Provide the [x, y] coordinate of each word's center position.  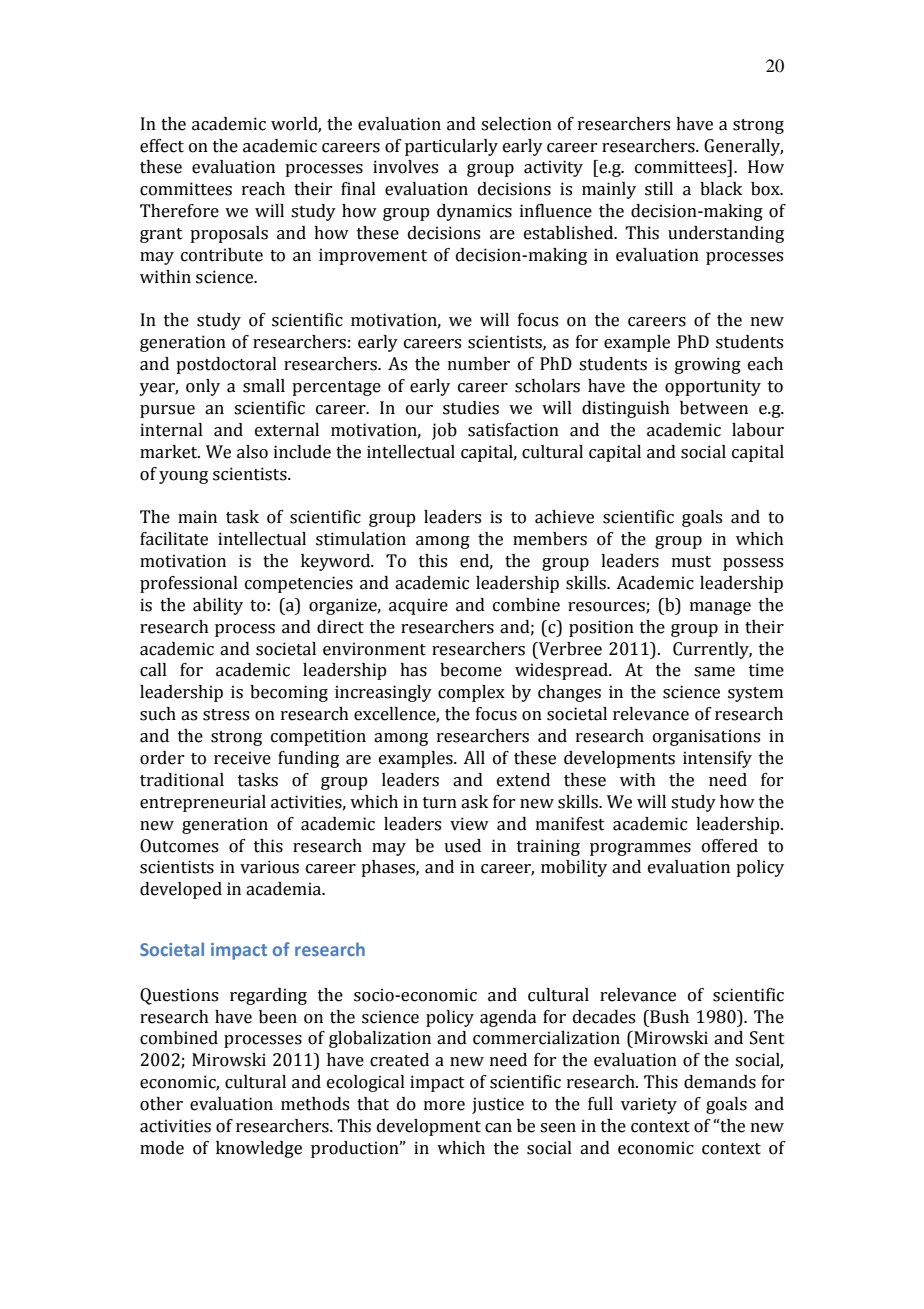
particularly [451, 147]
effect [162, 146]
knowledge [259, 1149]
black [721, 189]
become [471, 670]
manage [720, 608]
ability [218, 606]
